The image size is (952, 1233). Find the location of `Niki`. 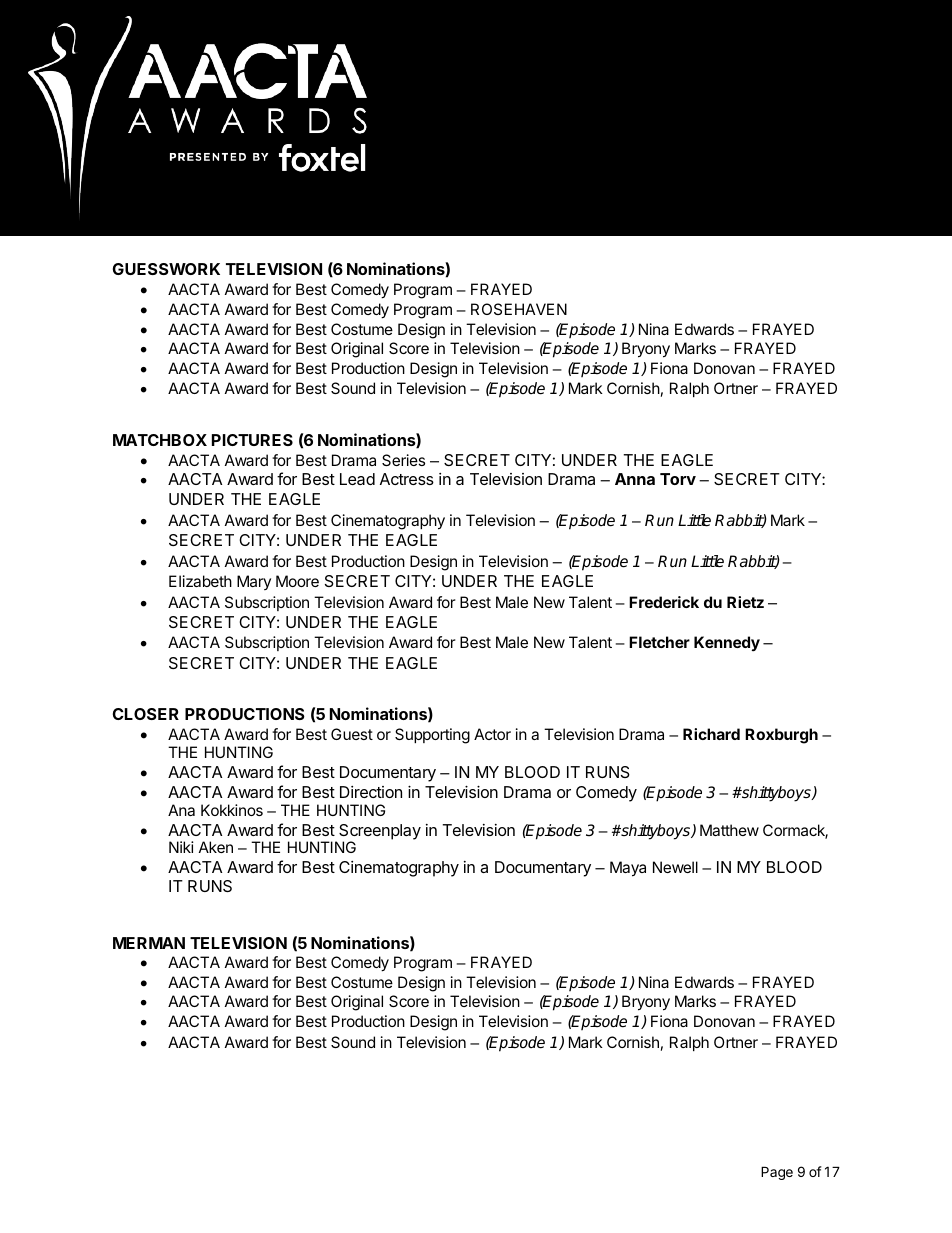

Niki is located at coordinates (181, 847).
